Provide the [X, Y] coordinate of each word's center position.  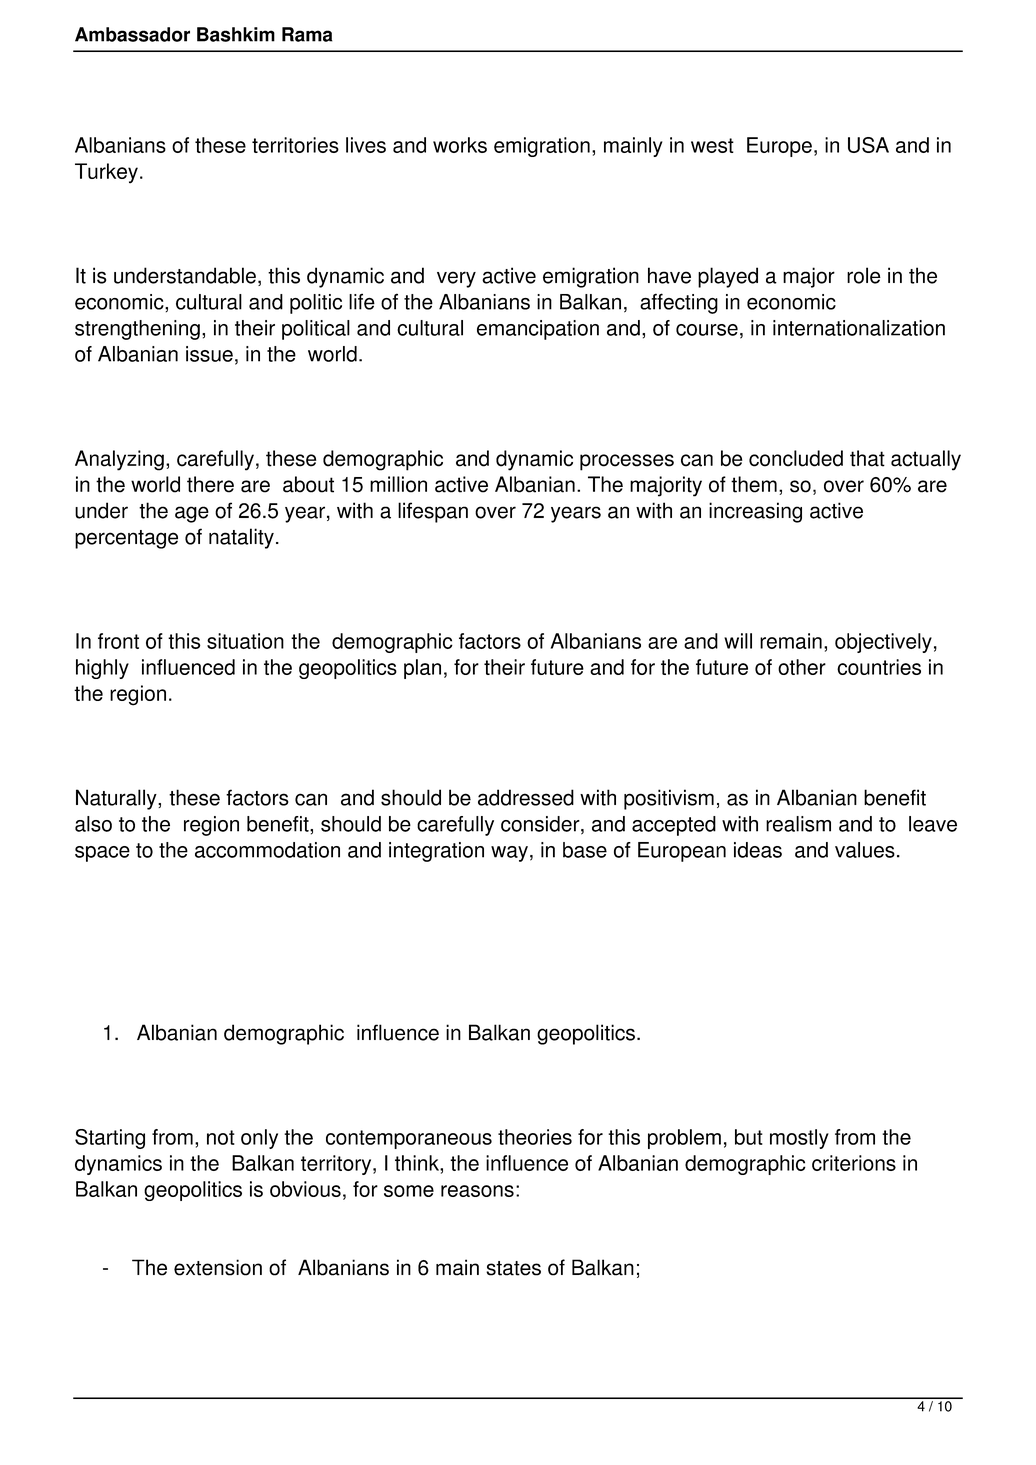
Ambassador [132, 34]
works [460, 145]
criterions [854, 1163]
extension [218, 1267]
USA [868, 145]
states [513, 1268]
